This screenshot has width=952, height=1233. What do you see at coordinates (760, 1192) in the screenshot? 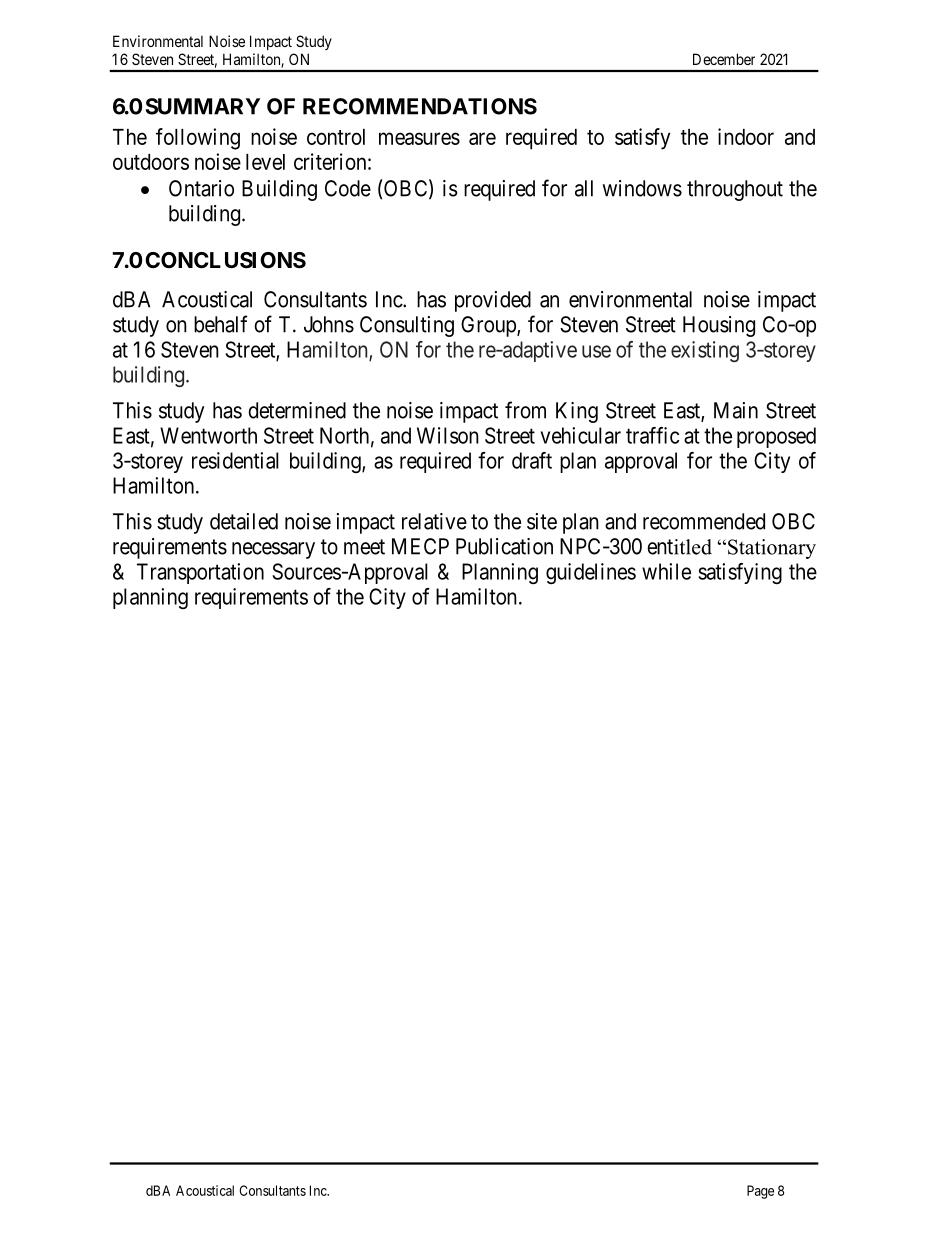
I see `Page` at bounding box center [760, 1192].
